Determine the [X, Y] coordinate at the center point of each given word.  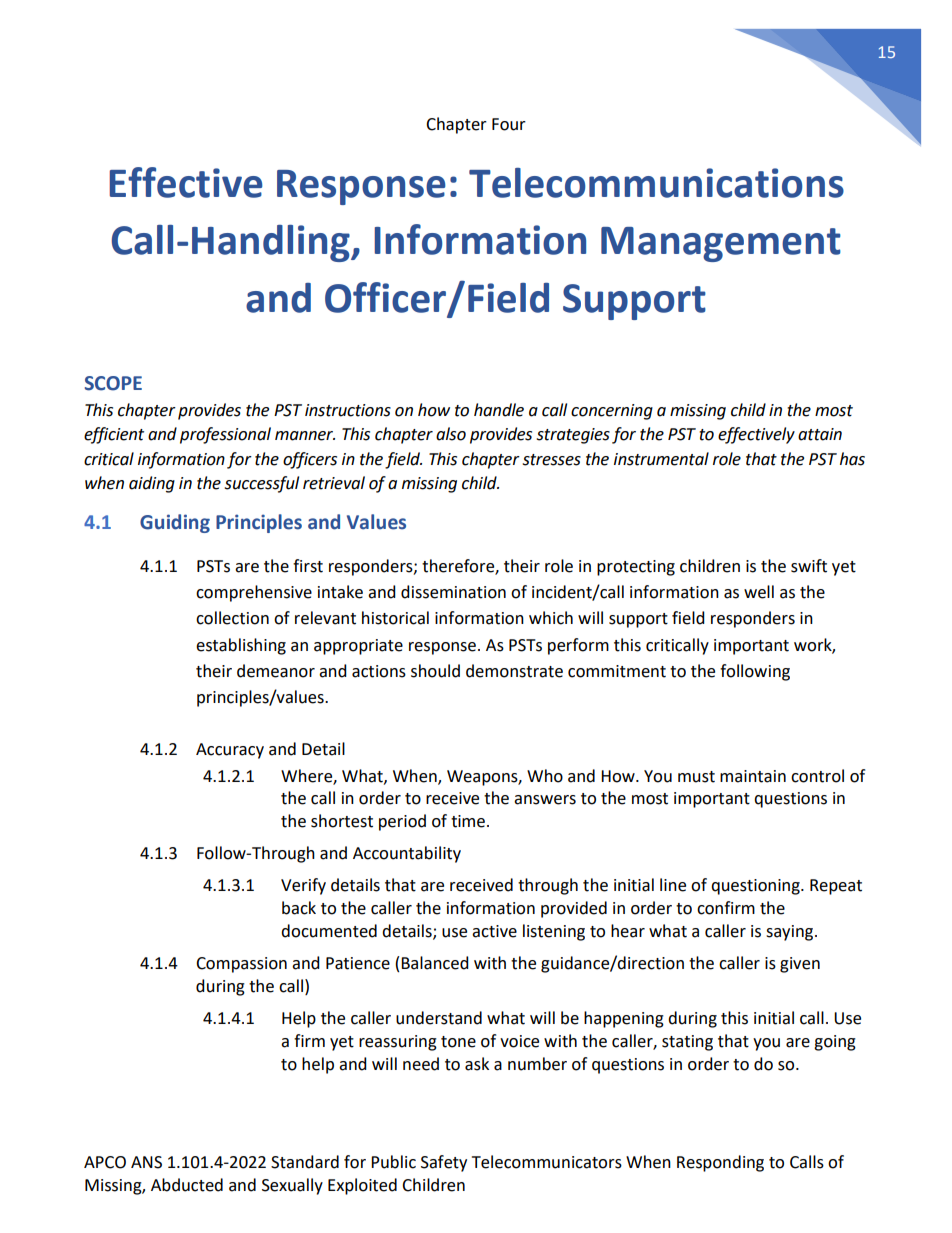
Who [545, 776]
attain [820, 434]
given [800, 965]
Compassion [241, 965]
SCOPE [113, 383]
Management [721, 244]
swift [809, 566]
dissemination [453, 592]
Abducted [187, 1185]
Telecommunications [656, 183]
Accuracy [230, 751]
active [494, 931]
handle [499, 410]
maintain [753, 776]
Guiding [175, 523]
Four [509, 124]
